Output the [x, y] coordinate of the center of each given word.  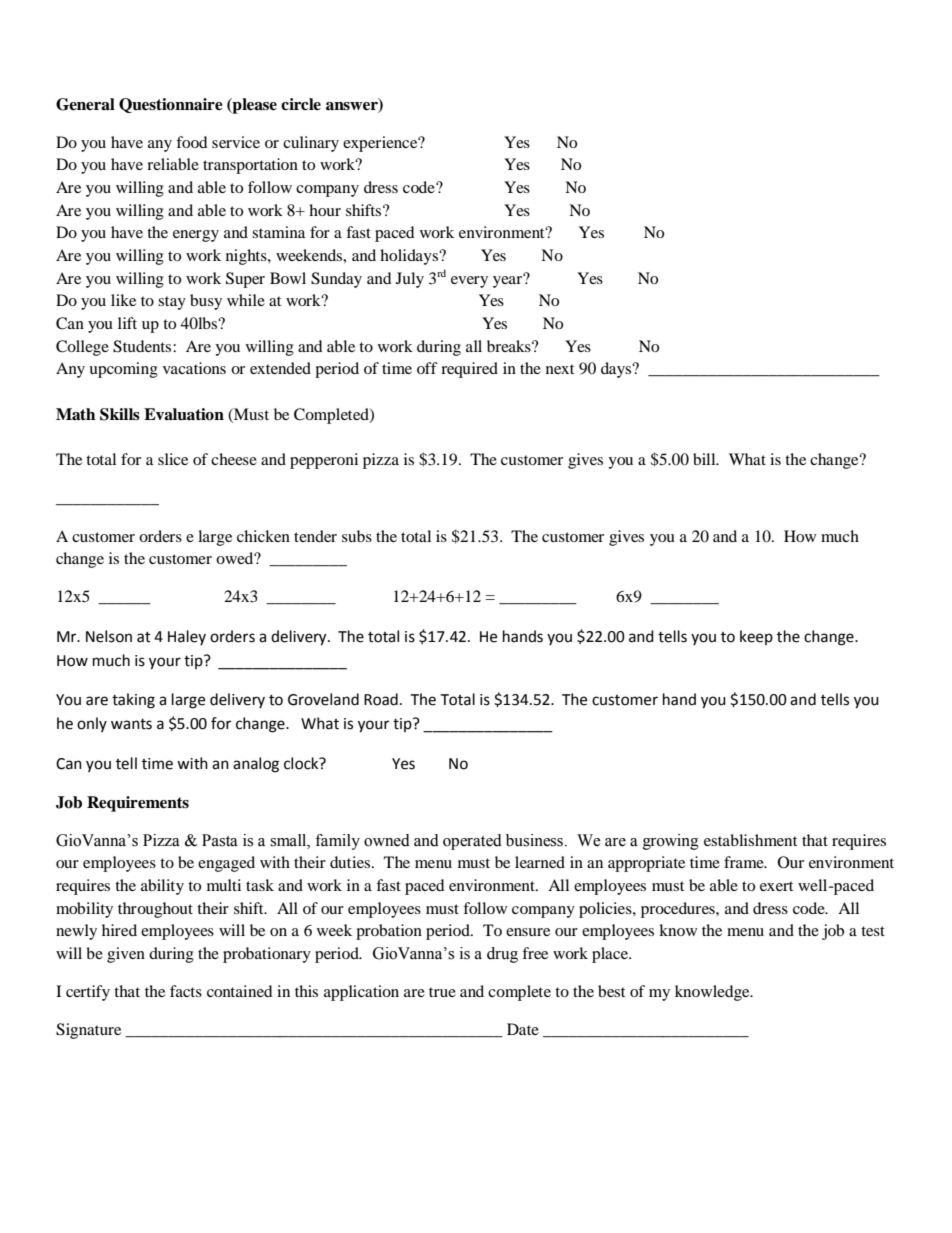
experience [381, 144]
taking [133, 701]
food [192, 142]
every [469, 282]
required [469, 370]
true [442, 992]
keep [756, 637]
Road [381, 699]
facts [186, 991]
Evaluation [184, 414]
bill [705, 459]
